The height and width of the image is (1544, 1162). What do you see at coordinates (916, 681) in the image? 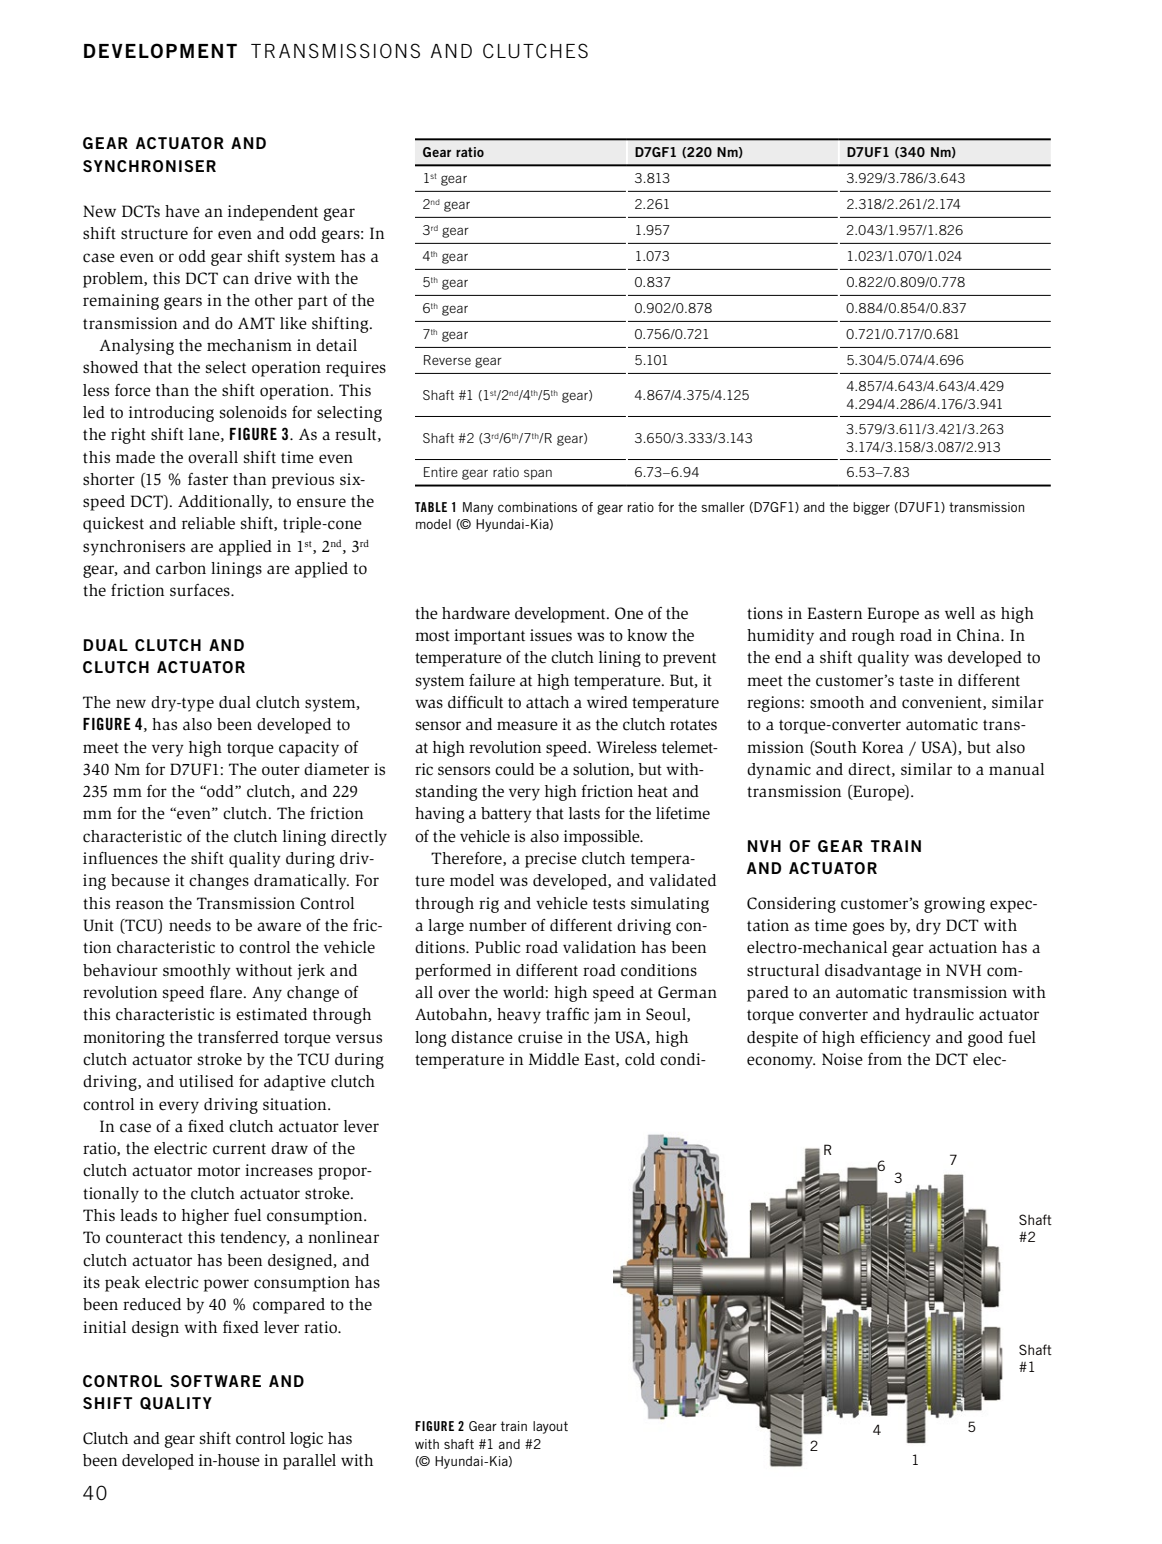
I see `taste` at bounding box center [916, 681].
